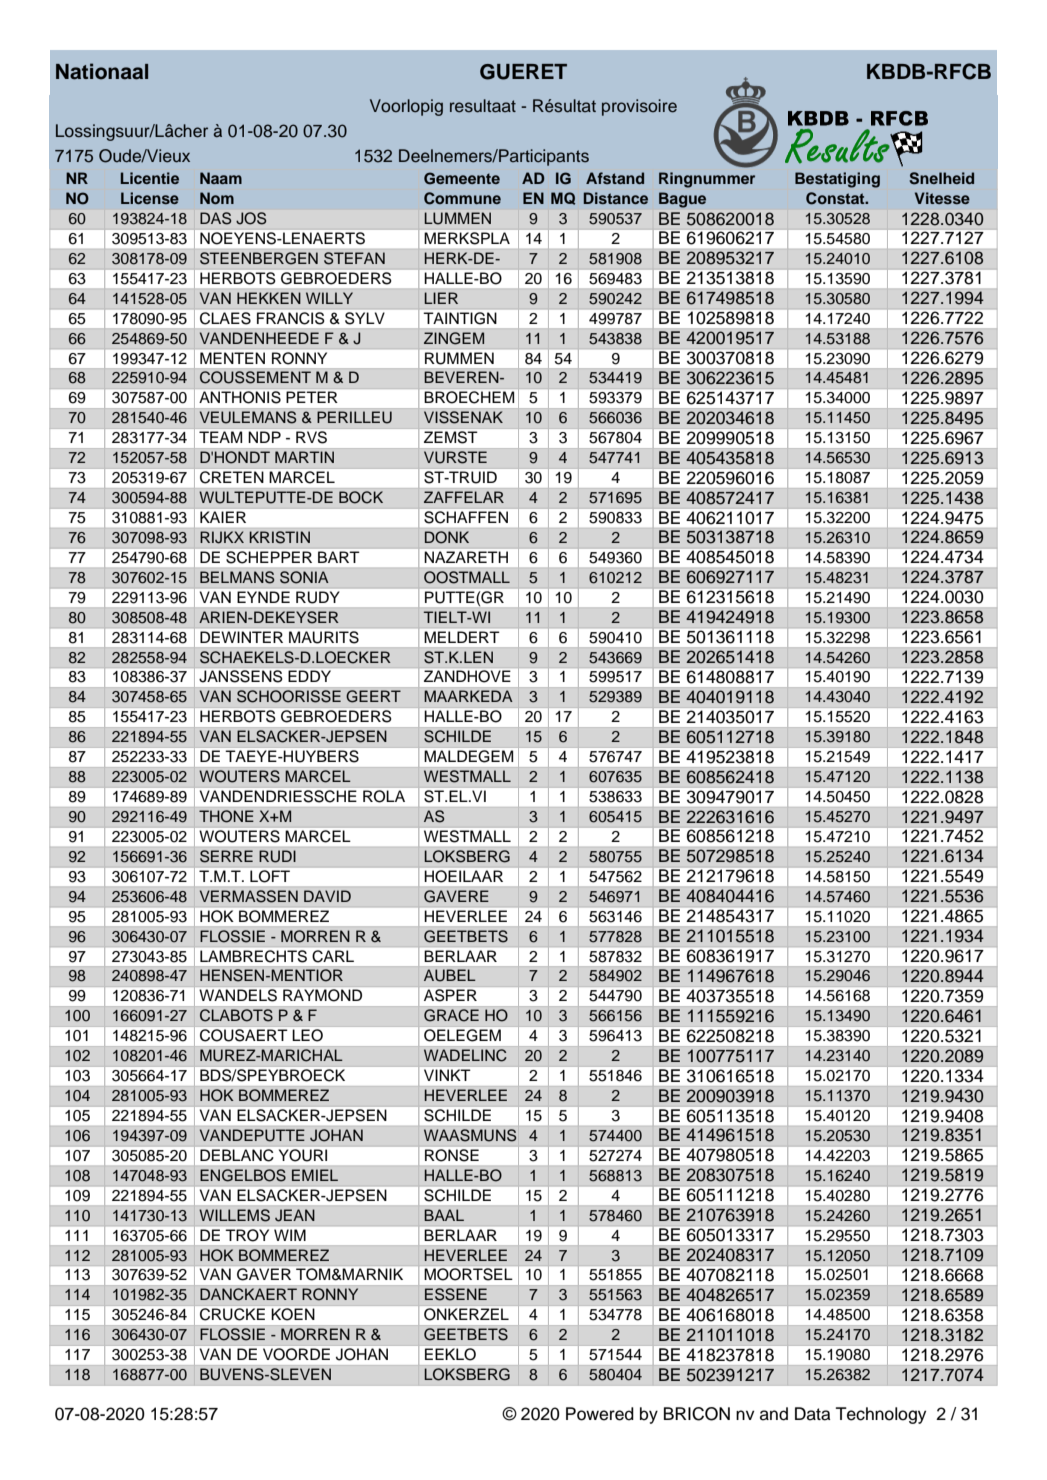 This screenshot has width=1047, height=1480. I want to click on JOS, so click(251, 218).
